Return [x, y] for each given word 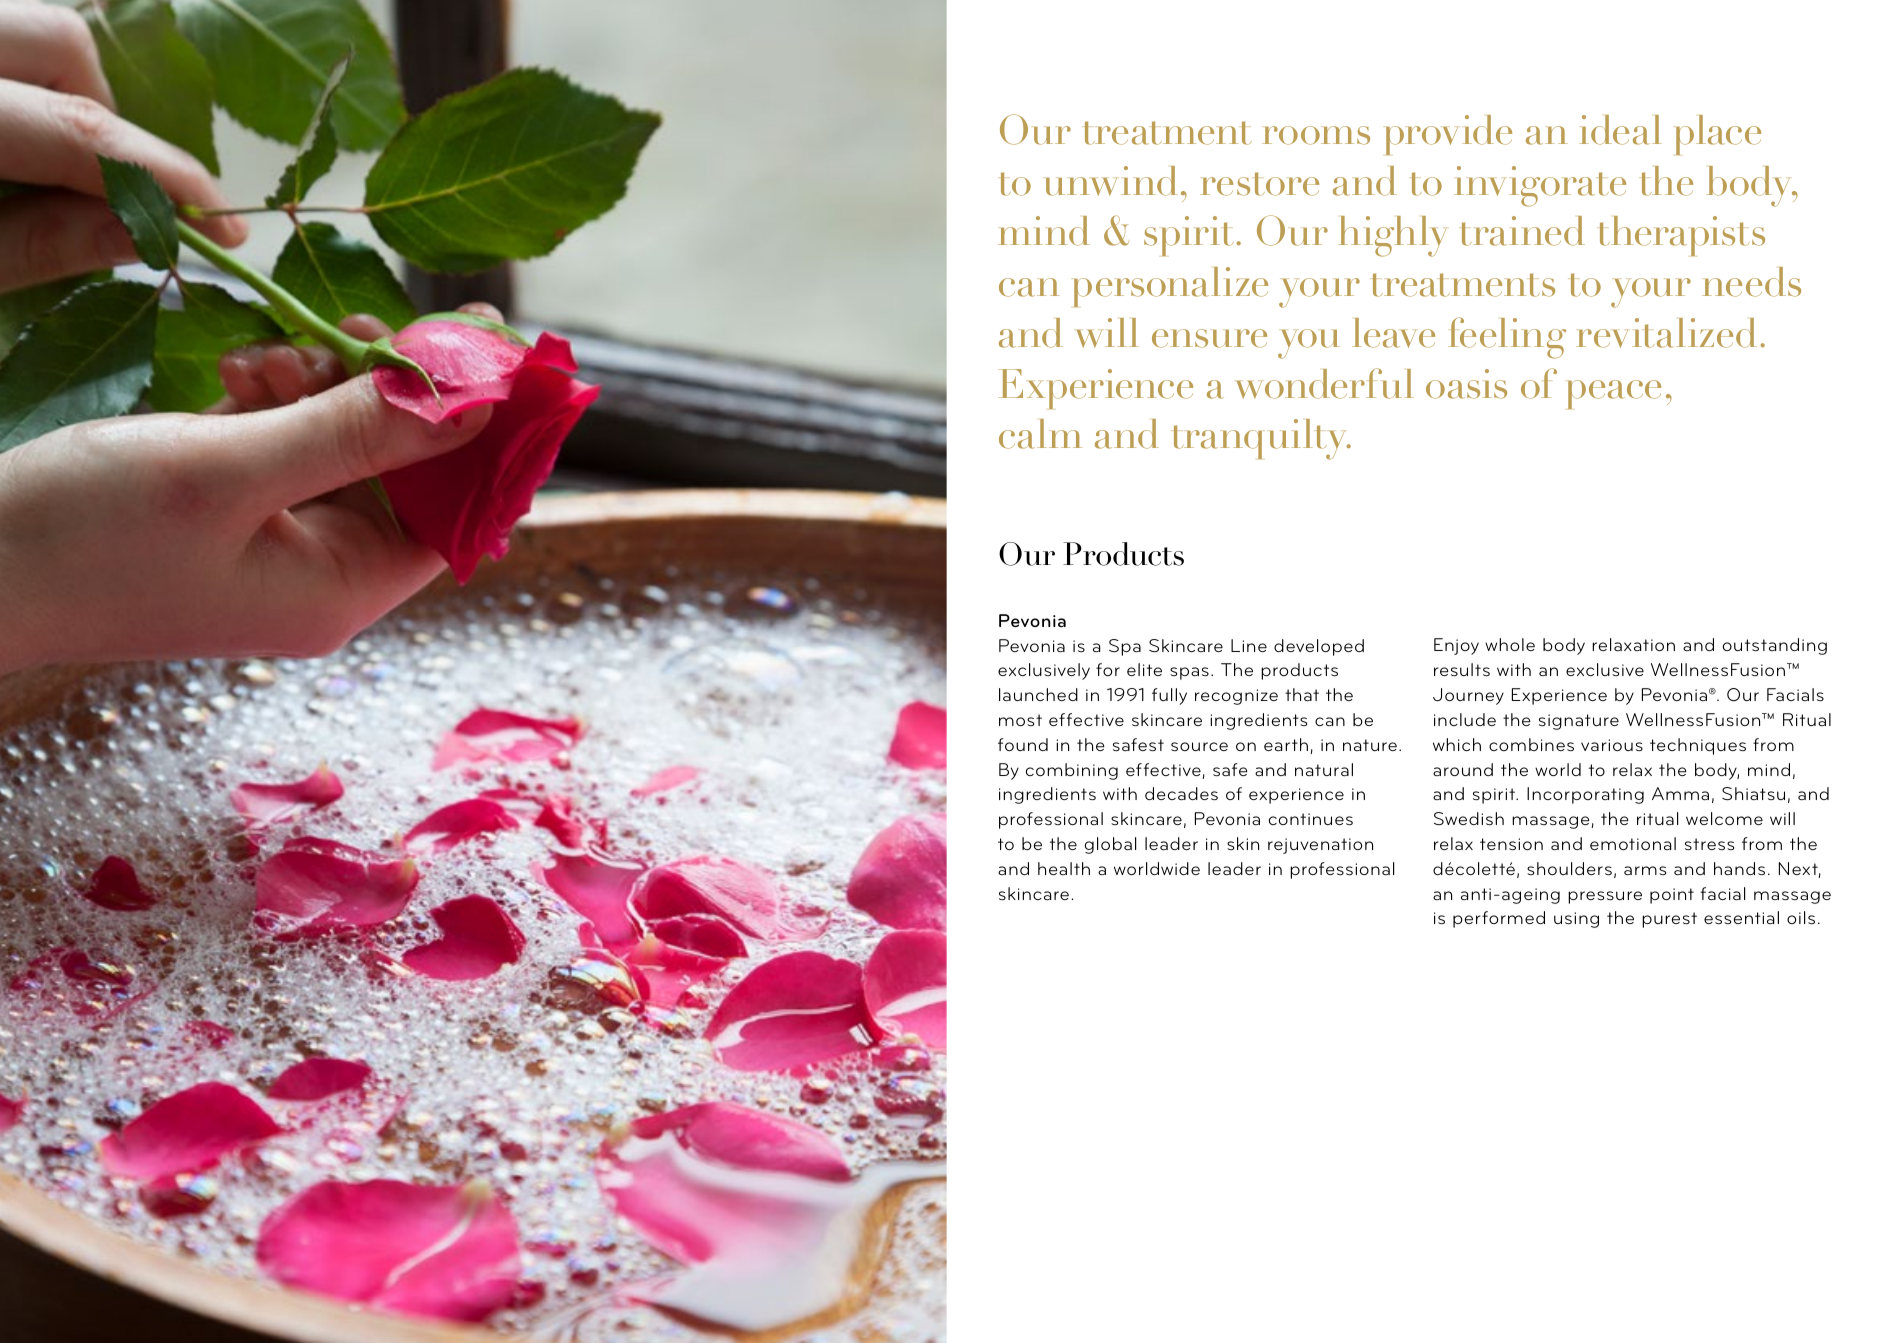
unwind [1112, 181]
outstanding [1775, 646]
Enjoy [1456, 646]
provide [1449, 135]
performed [1499, 919]
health [1064, 868]
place [1718, 135]
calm [1040, 434]
